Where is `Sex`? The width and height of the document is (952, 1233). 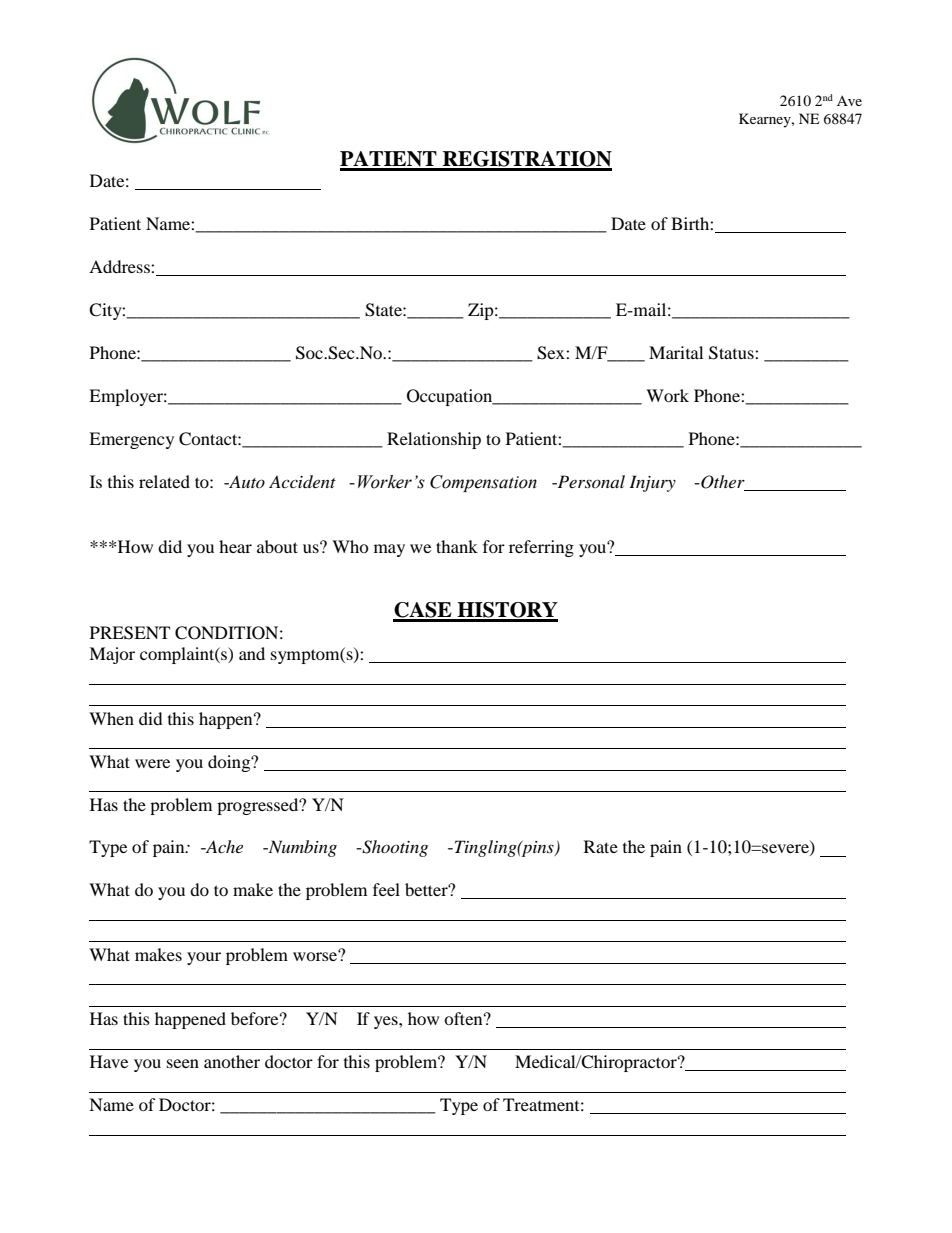 Sex is located at coordinates (552, 353).
